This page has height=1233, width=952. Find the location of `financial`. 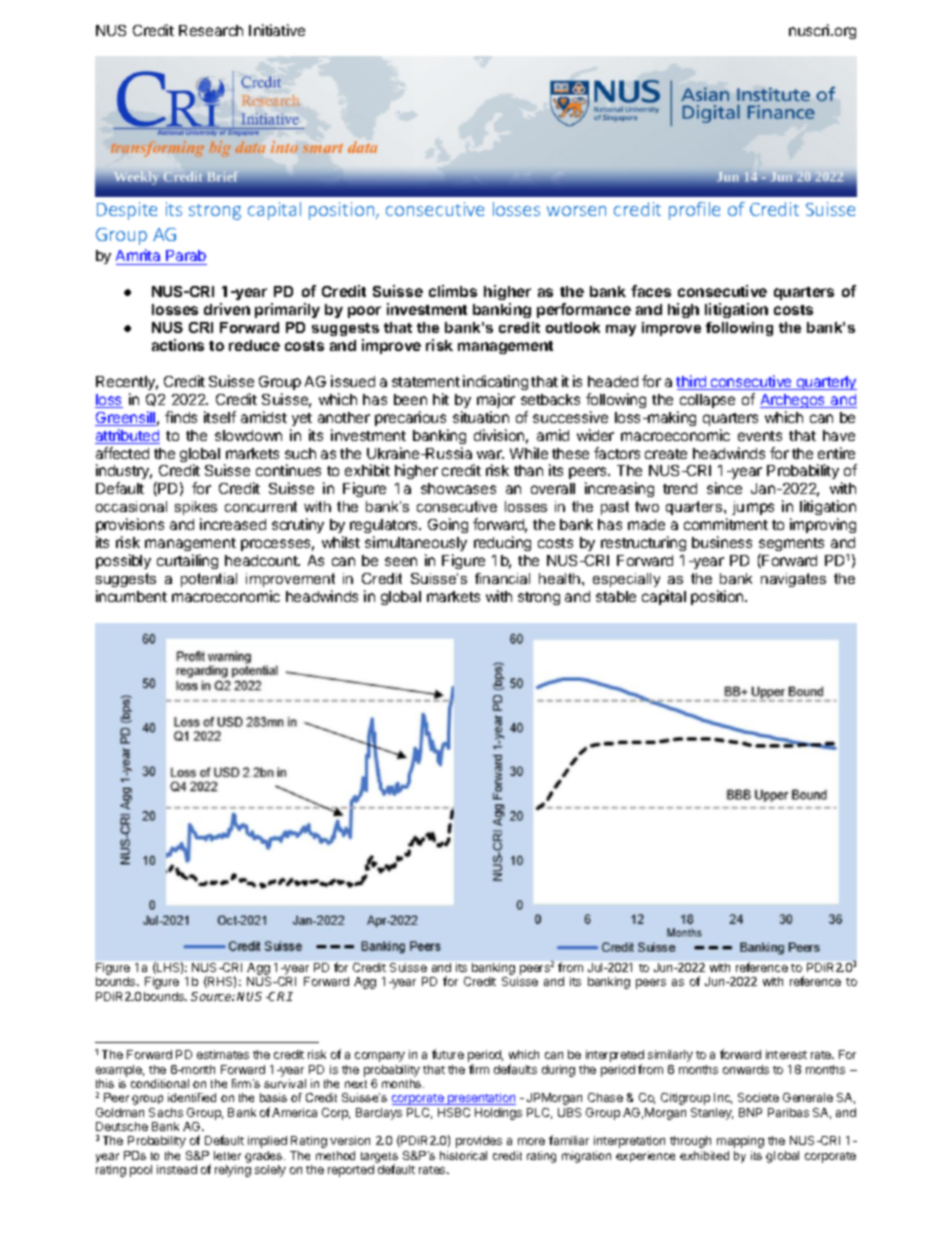

financial is located at coordinates (502, 578).
